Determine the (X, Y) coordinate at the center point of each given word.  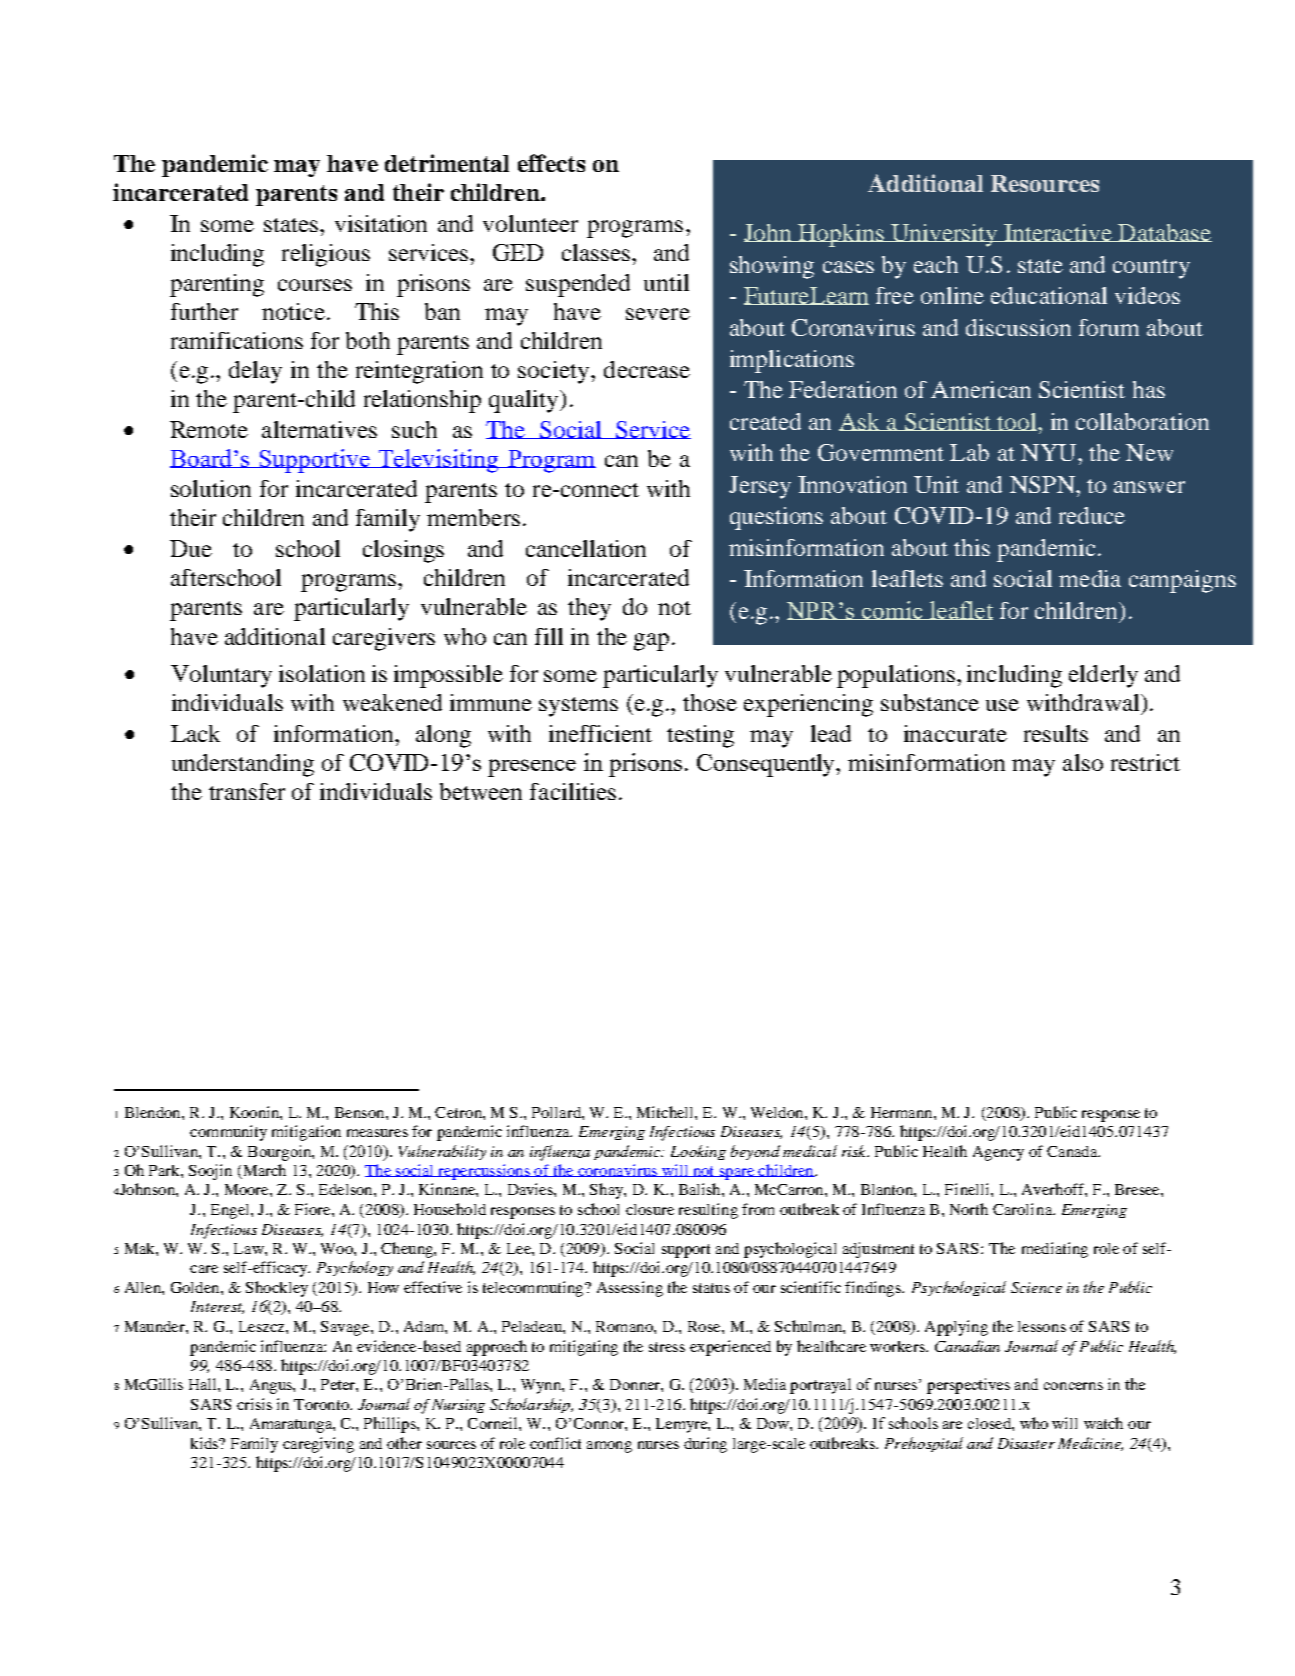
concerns (1073, 1386)
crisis (254, 1404)
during (705, 1445)
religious (326, 255)
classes (597, 252)
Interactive (1058, 233)
